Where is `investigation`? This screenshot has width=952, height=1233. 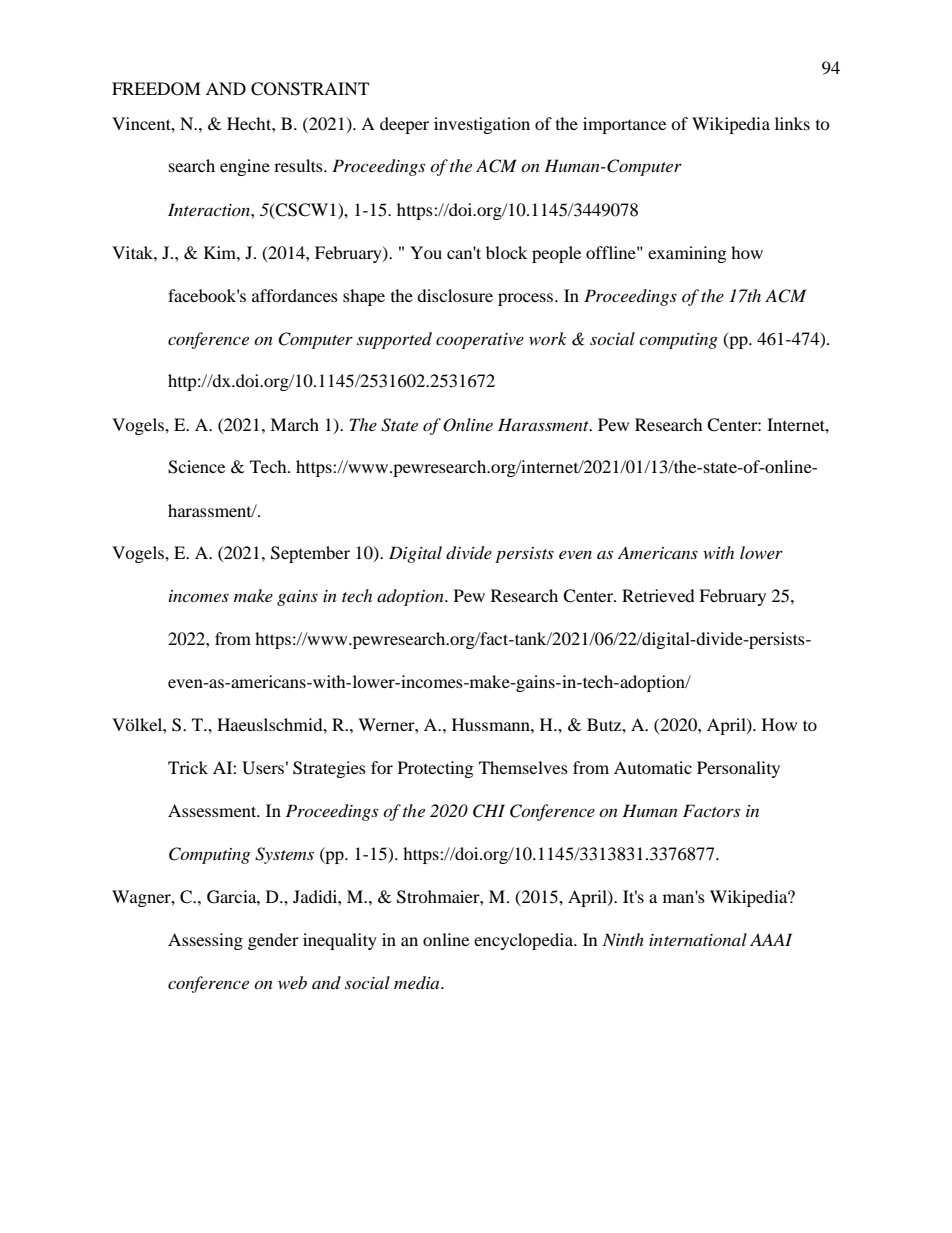 investigation is located at coordinates (482, 125).
